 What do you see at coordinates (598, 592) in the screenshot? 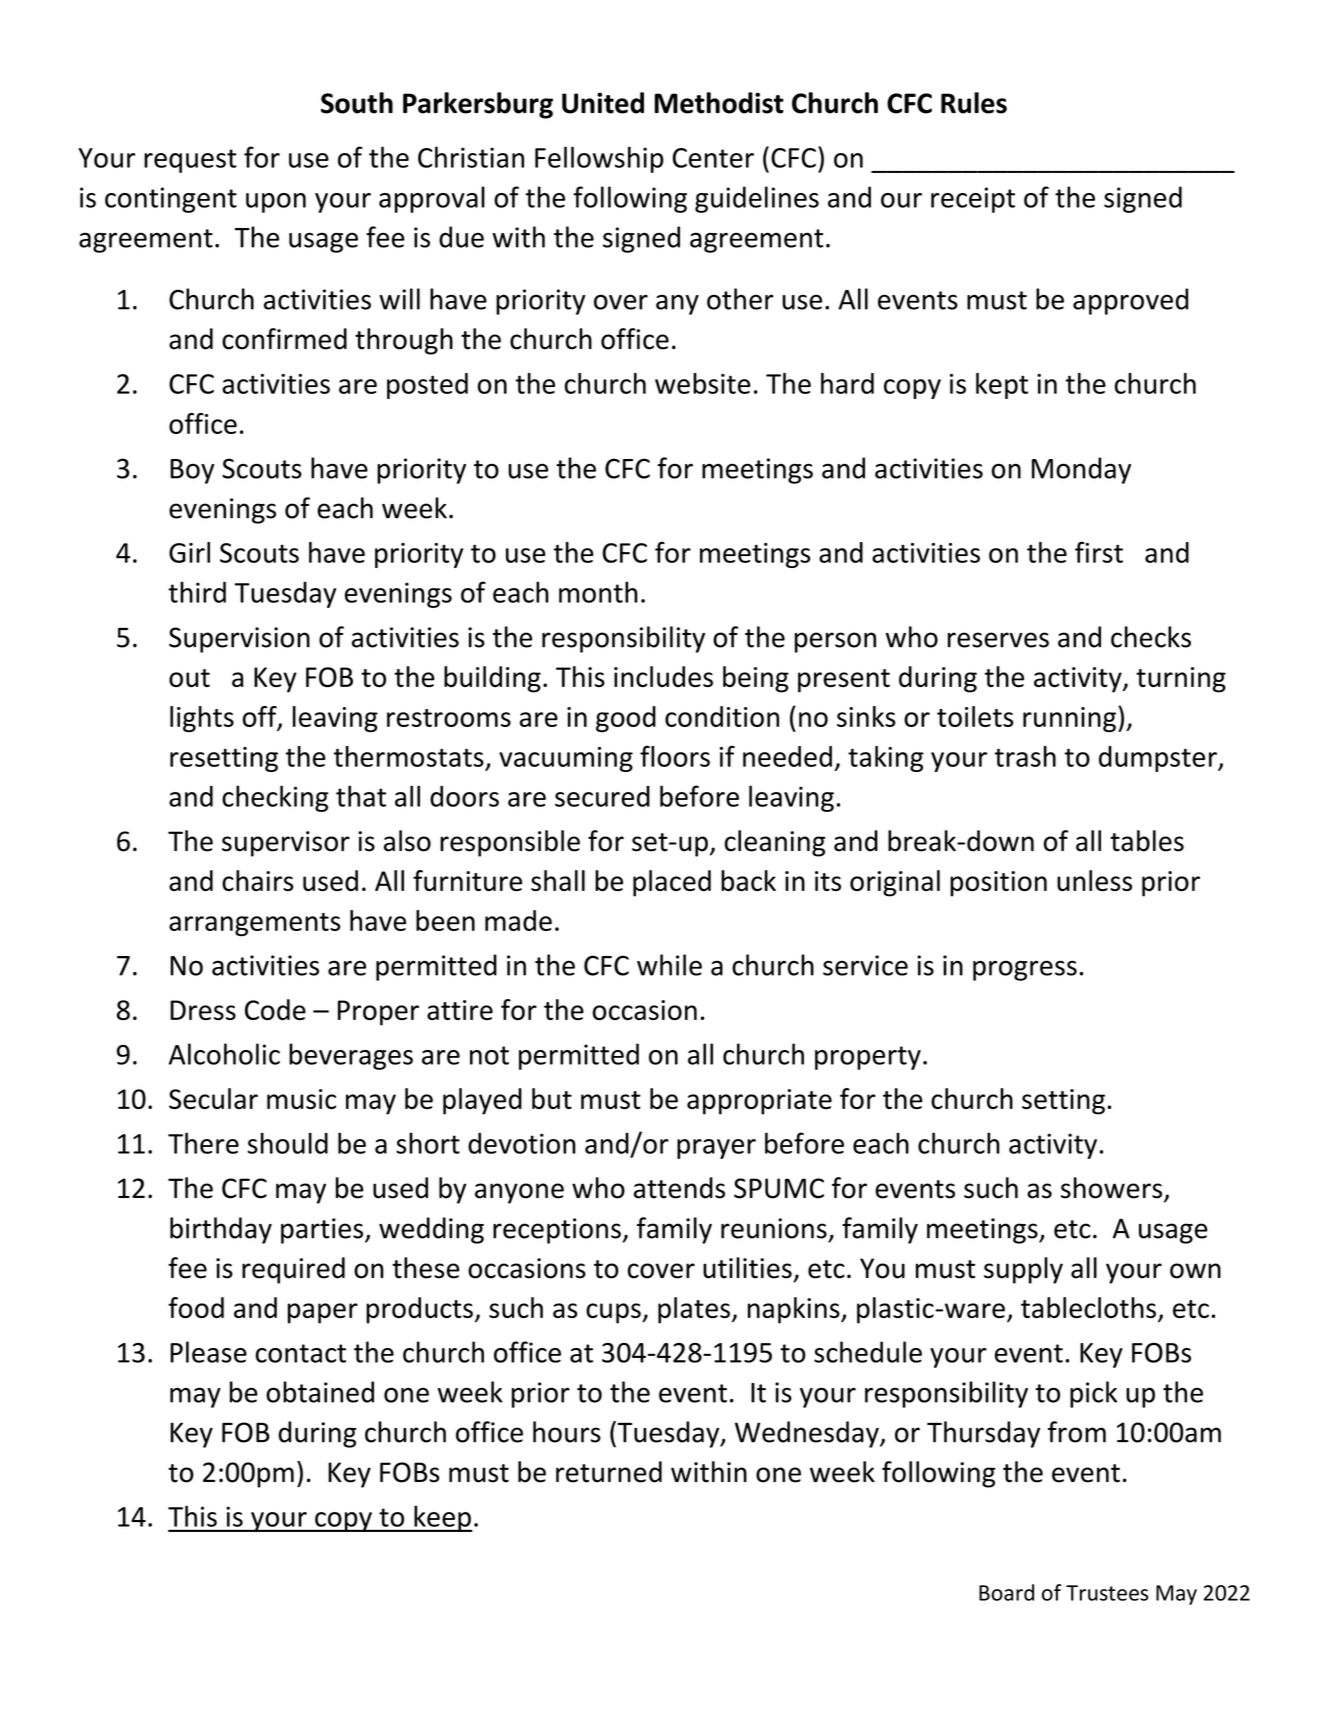
I see `month` at bounding box center [598, 592].
